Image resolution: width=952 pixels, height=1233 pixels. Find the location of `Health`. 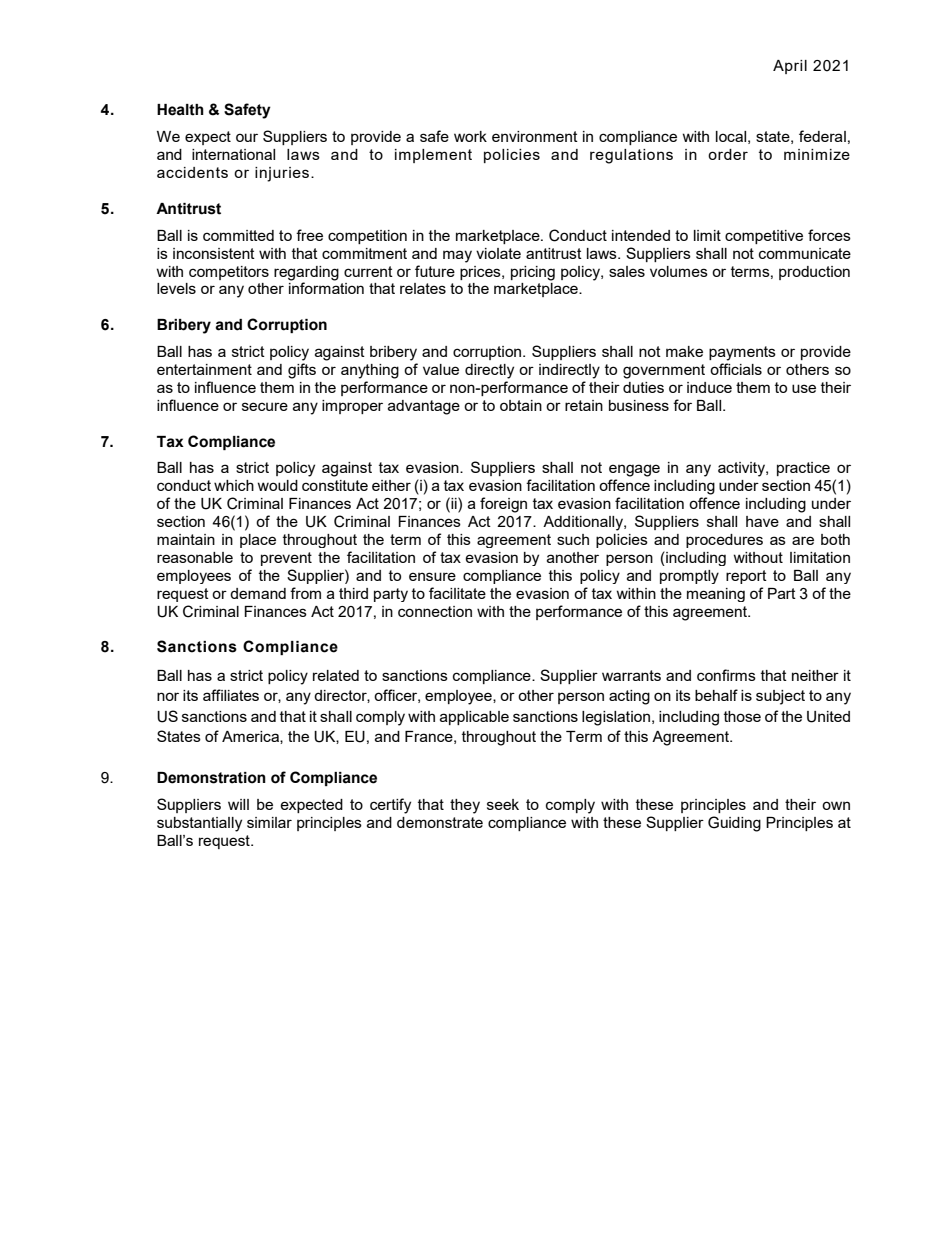

Health is located at coordinates (180, 110).
